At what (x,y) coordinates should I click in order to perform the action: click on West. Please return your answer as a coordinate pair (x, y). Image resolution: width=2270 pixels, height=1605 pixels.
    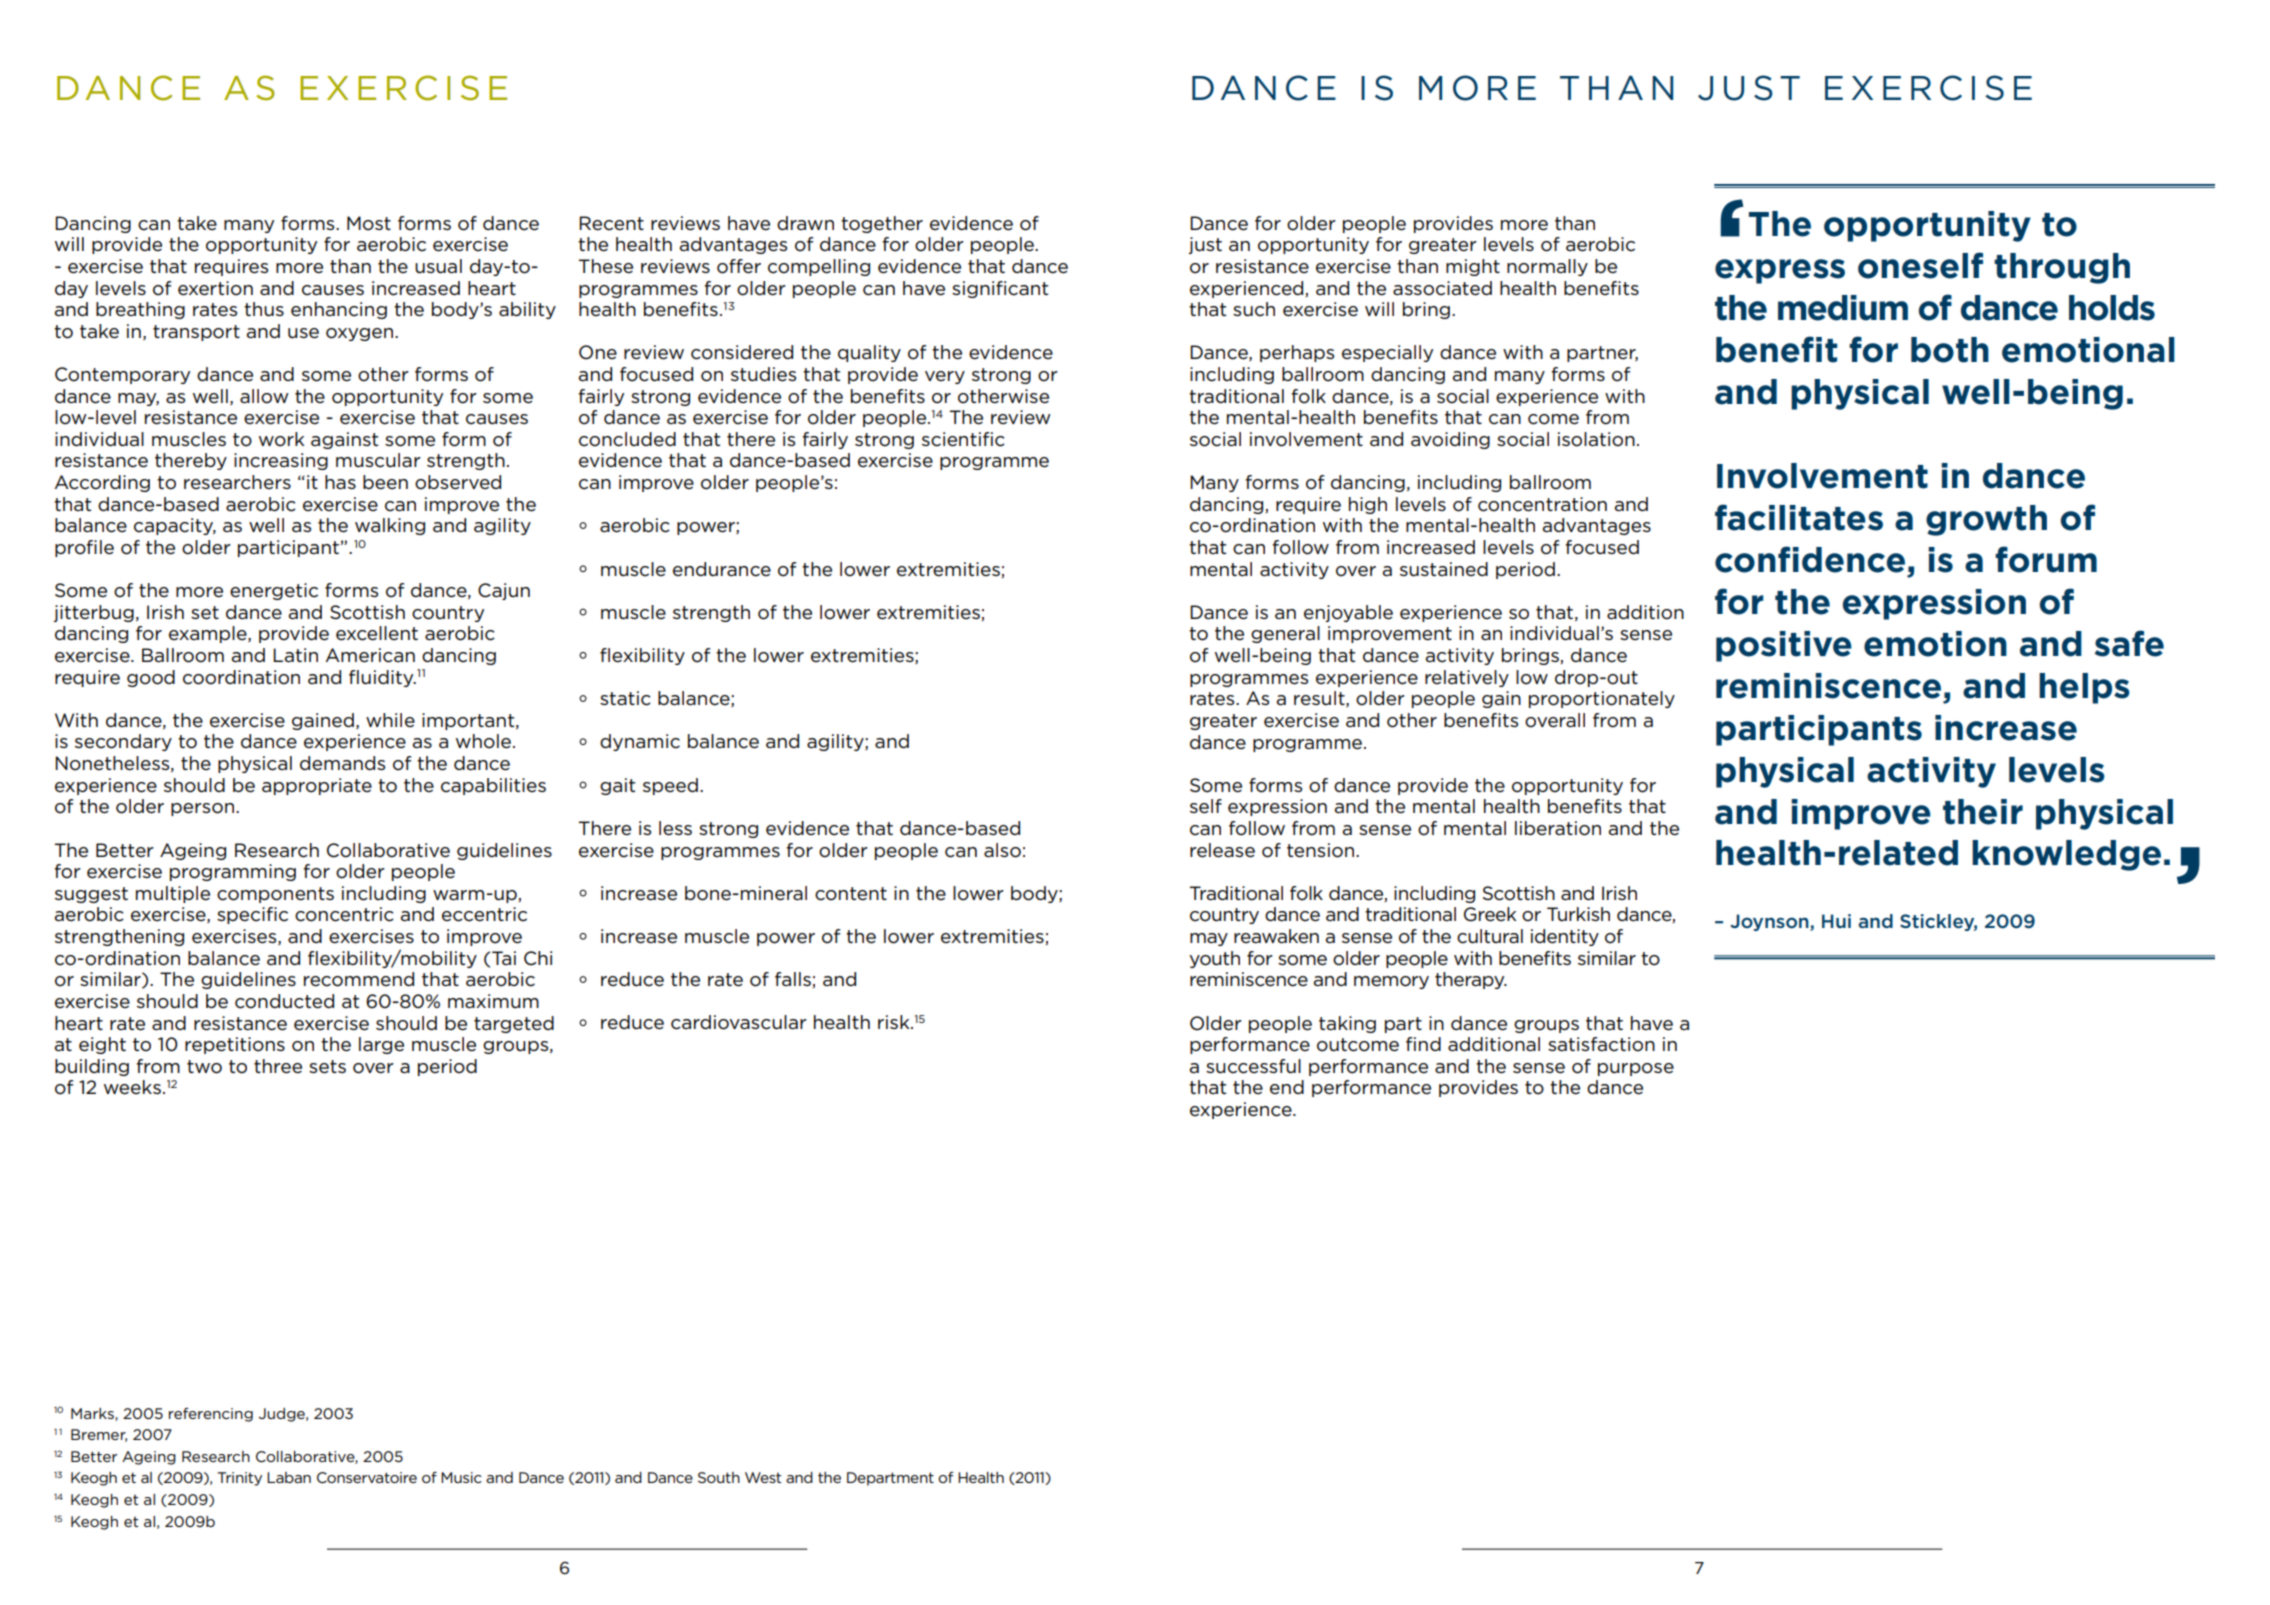
    Looking at the image, I should click on (763, 1477).
